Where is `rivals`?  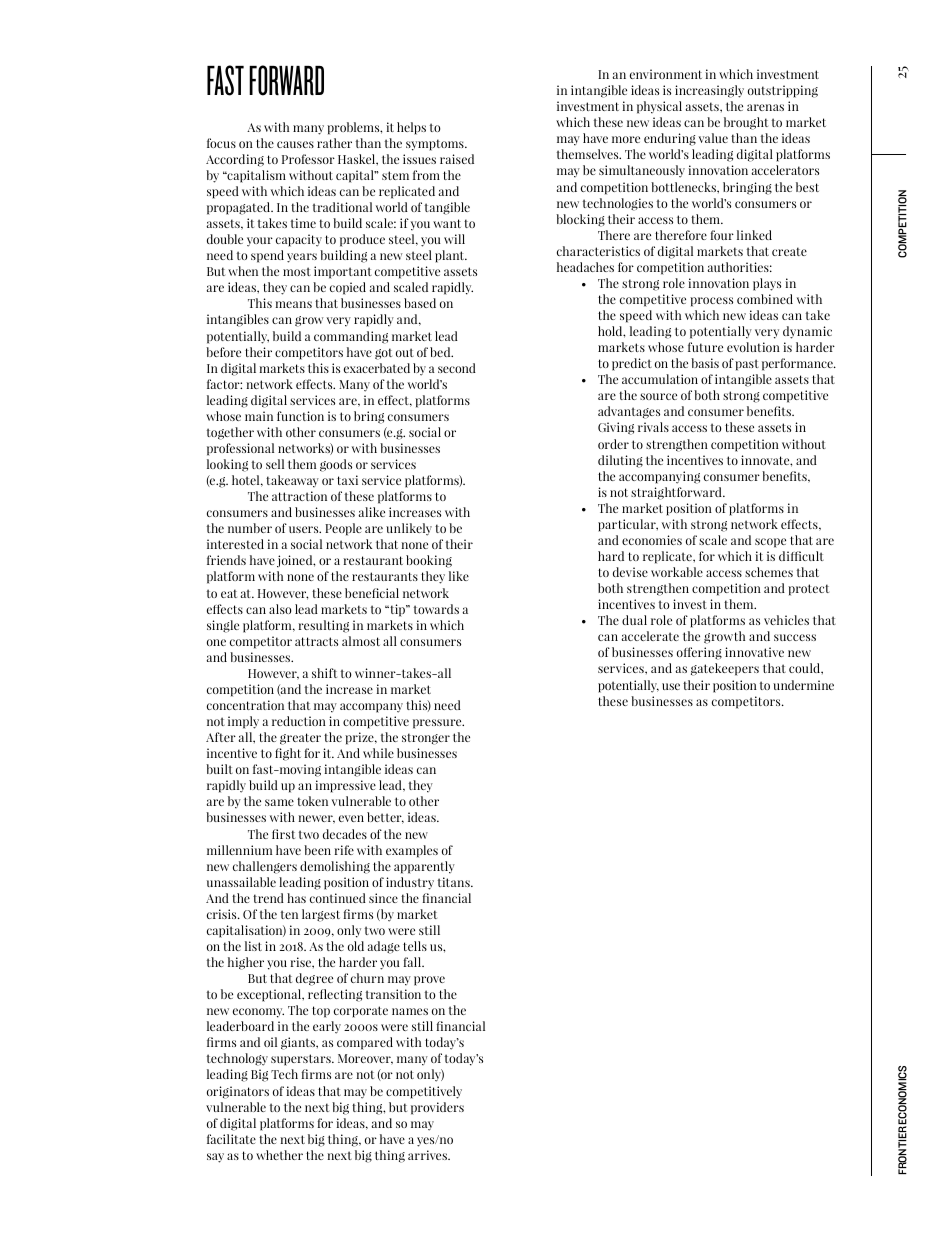
rivals is located at coordinates (653, 427).
